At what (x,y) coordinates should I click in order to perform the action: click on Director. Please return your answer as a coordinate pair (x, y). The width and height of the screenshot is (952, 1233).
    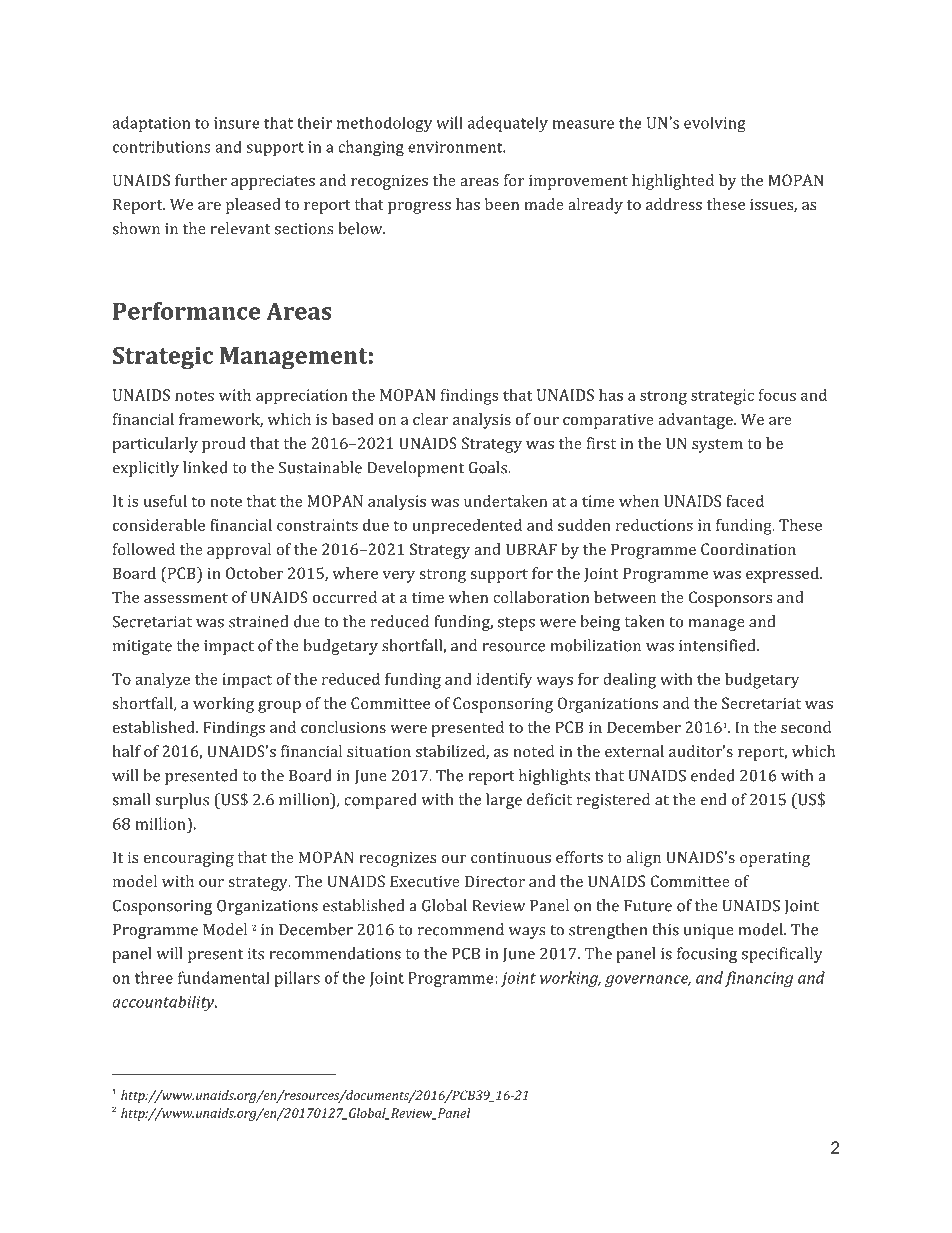
    Looking at the image, I should click on (495, 881).
